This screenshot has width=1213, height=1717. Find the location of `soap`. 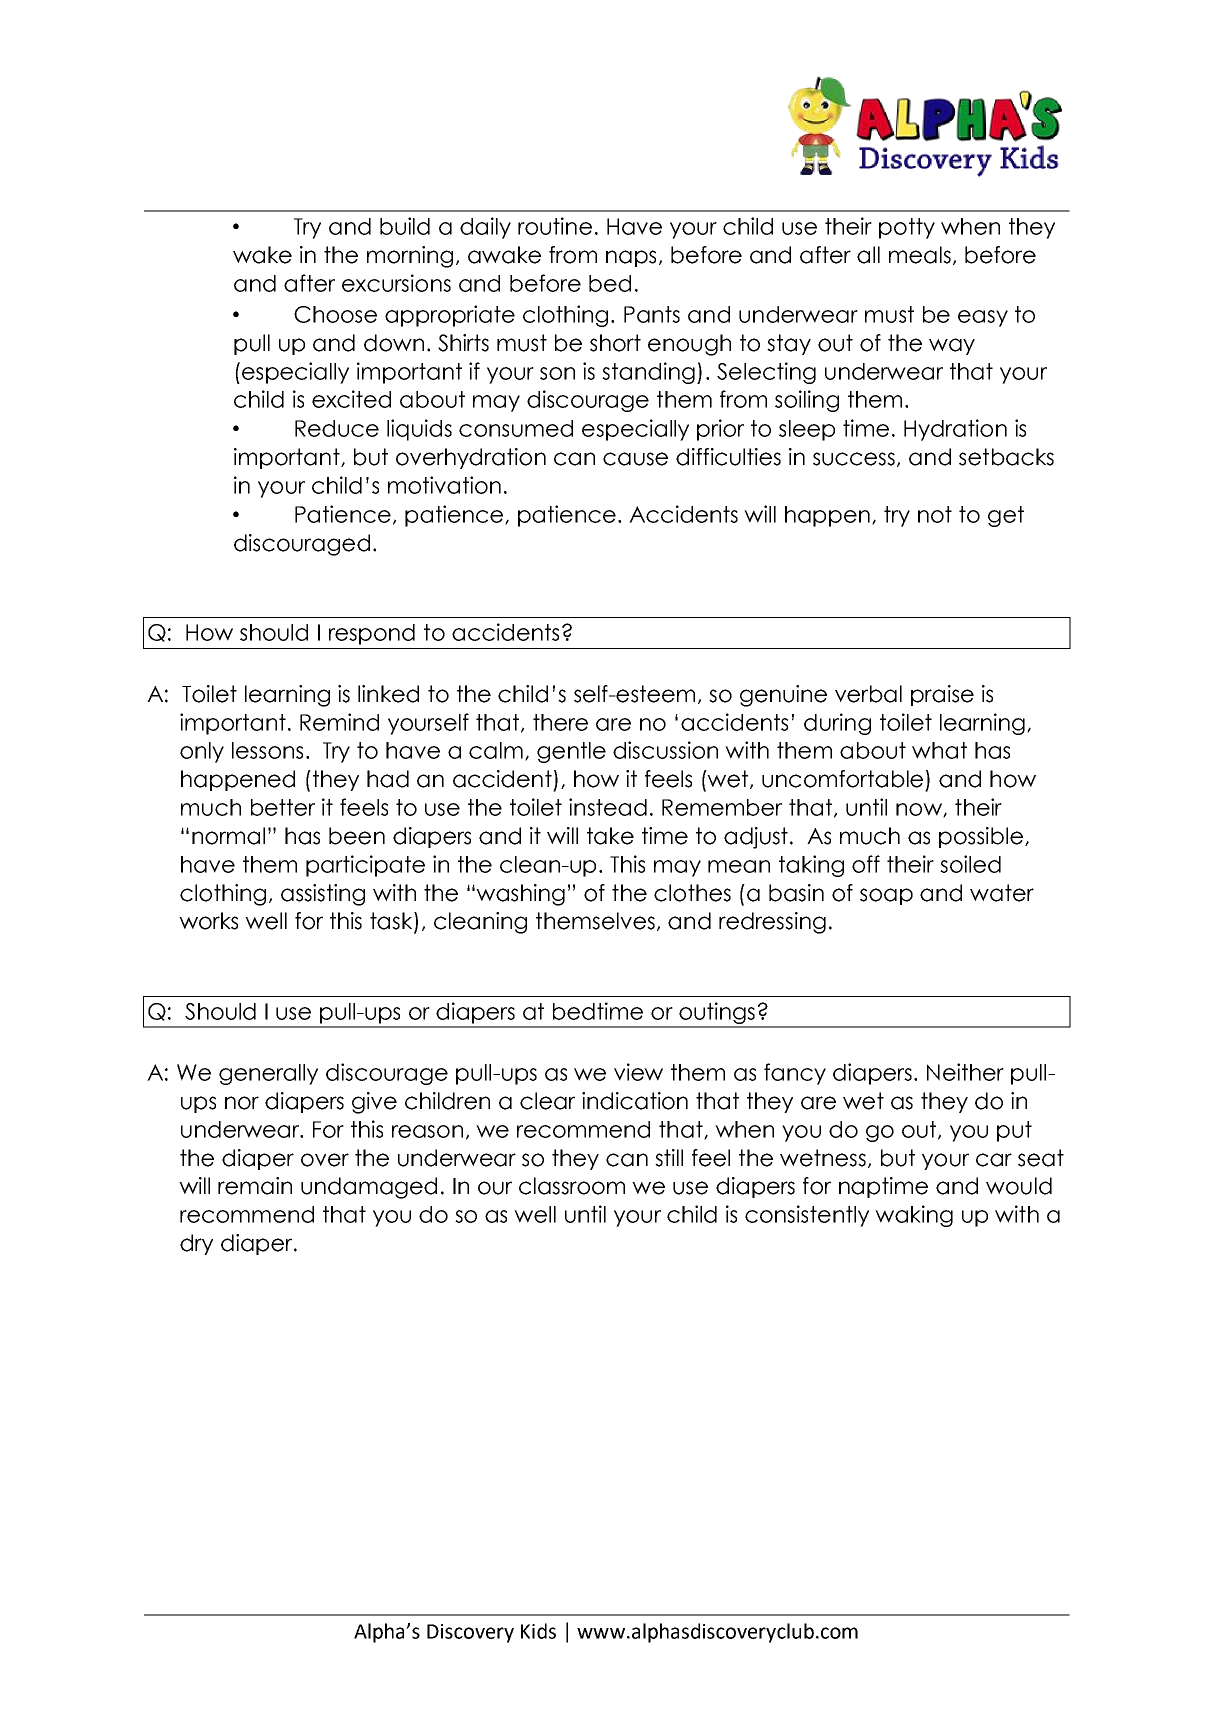

soap is located at coordinates (886, 896).
